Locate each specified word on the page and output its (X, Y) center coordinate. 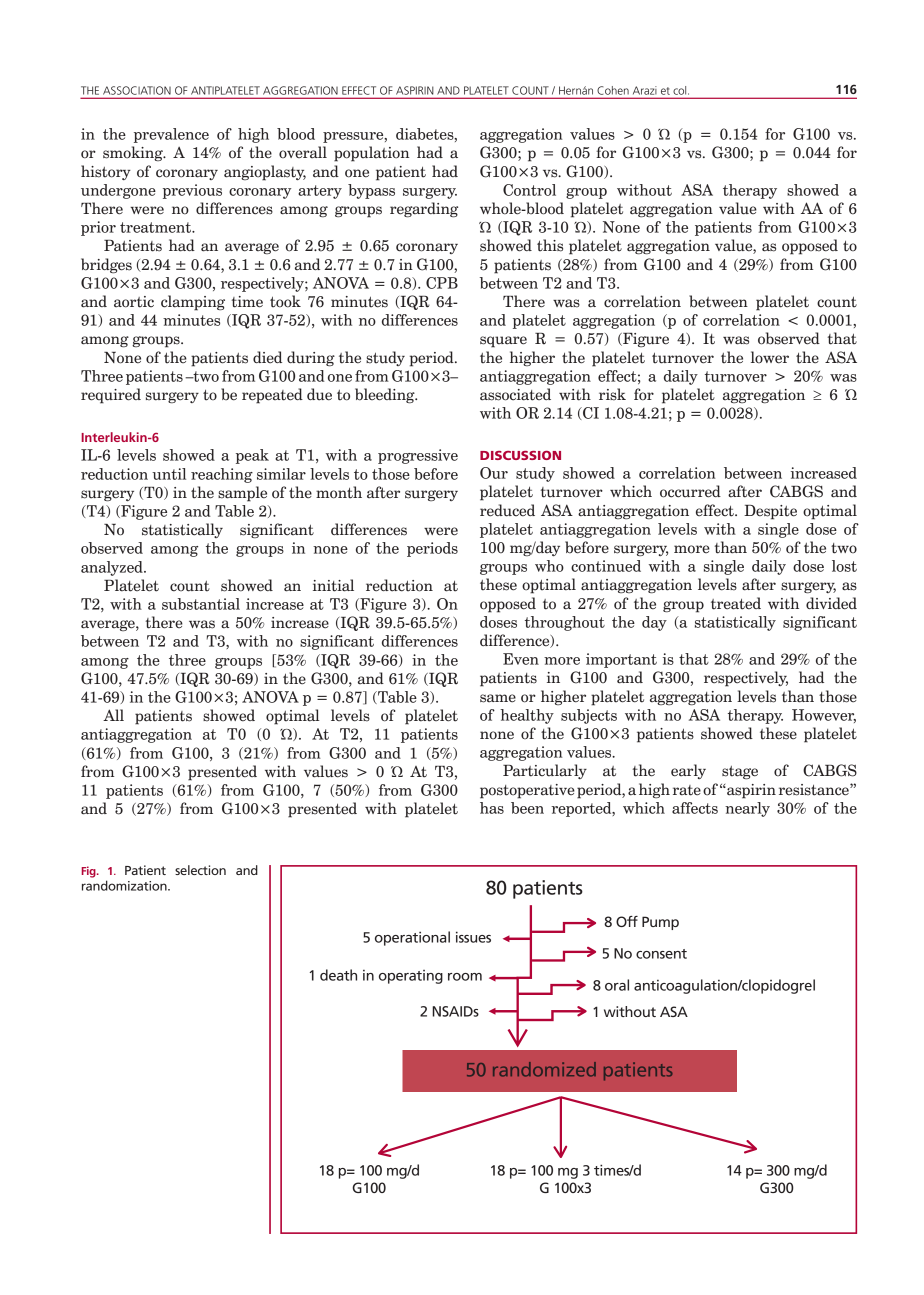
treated (736, 603)
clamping (193, 303)
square (503, 342)
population (371, 154)
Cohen (613, 90)
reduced (507, 510)
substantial (201, 604)
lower (770, 357)
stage (740, 772)
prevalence (171, 135)
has (492, 808)
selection (200, 870)
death (338, 975)
